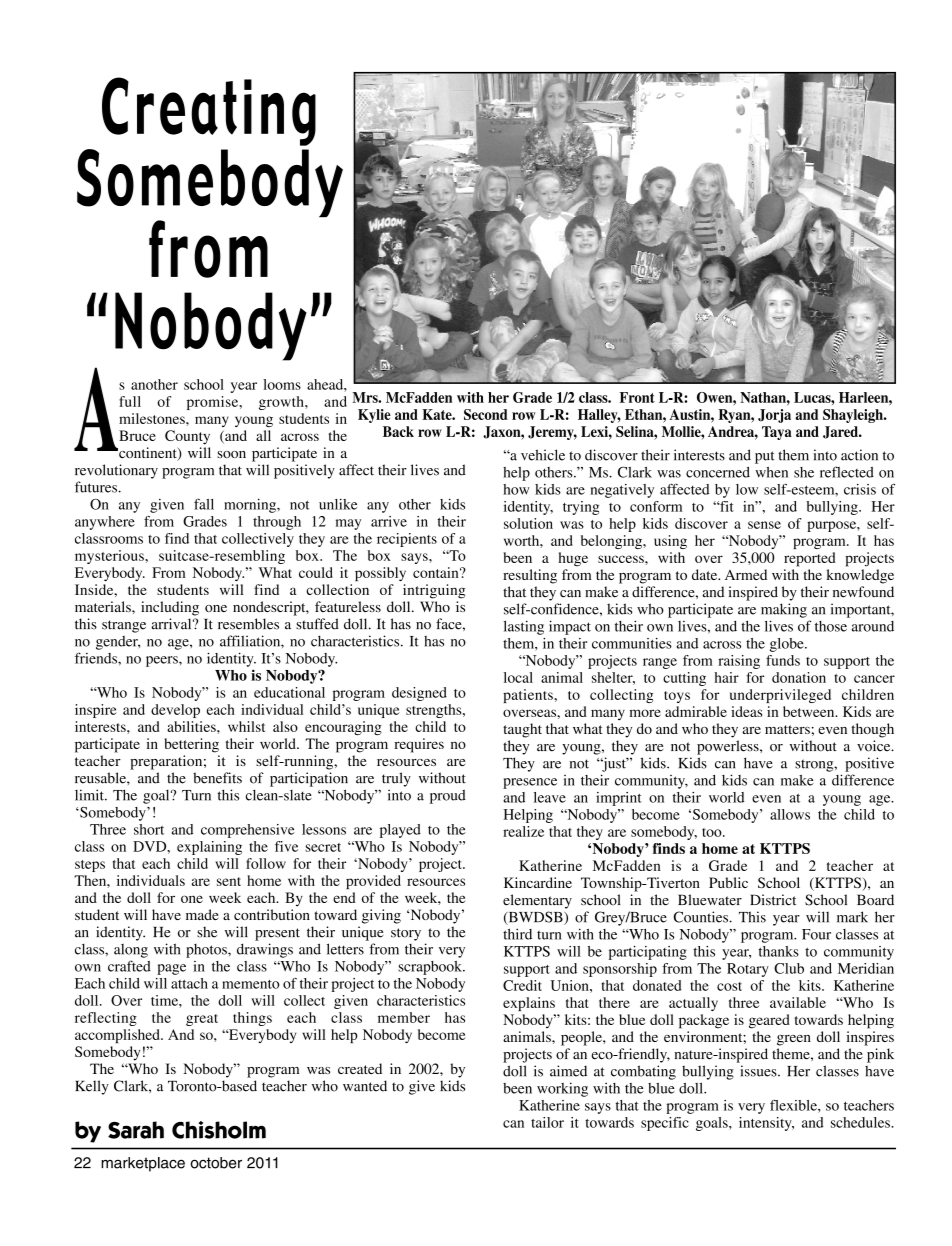 This page has width=952, height=1246. Describe the element at coordinates (219, 1130) in the page. I see `Chisholm` at that location.
